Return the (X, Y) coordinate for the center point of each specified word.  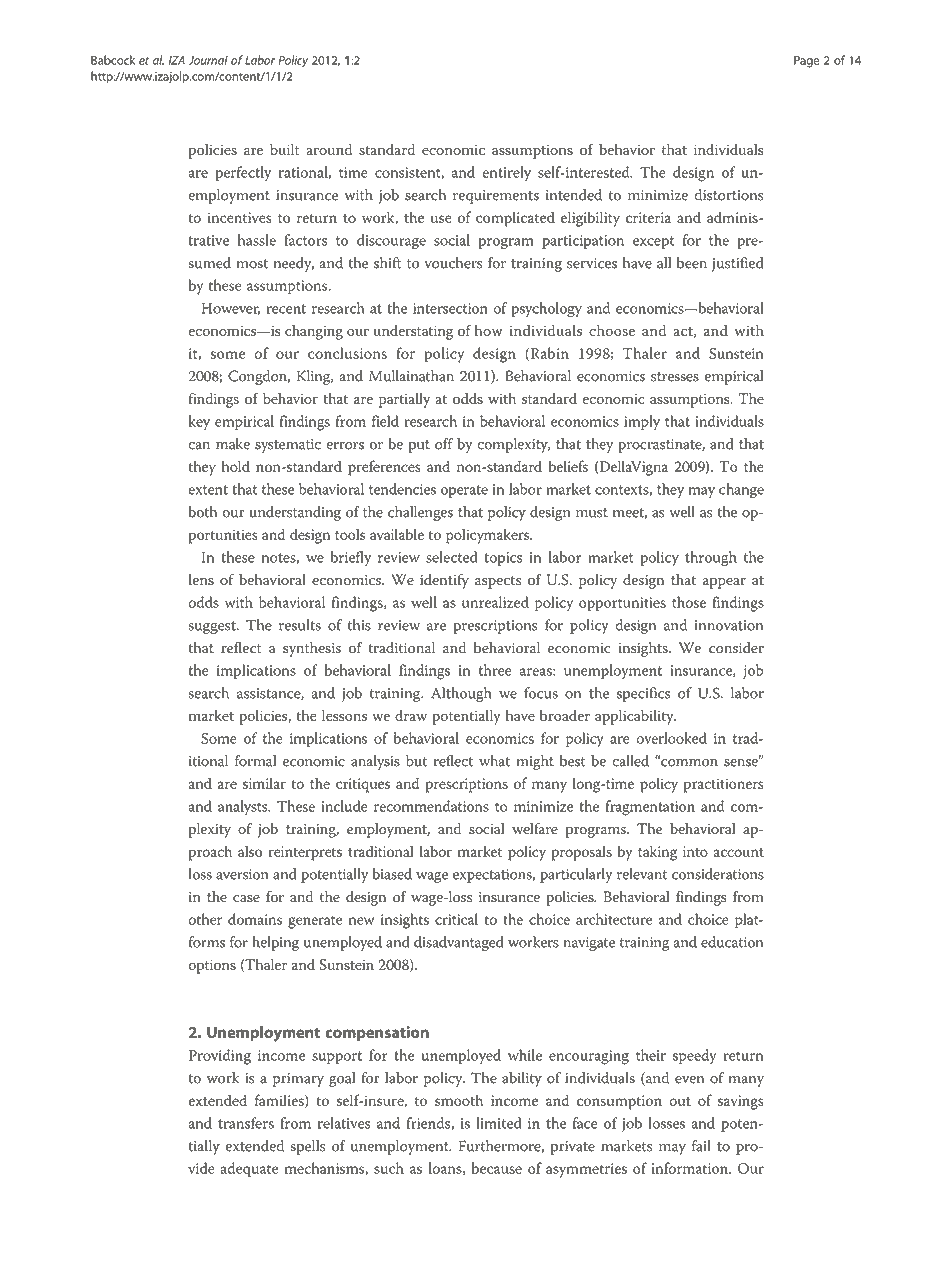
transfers (246, 1123)
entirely (506, 174)
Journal (208, 60)
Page (807, 62)
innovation (729, 625)
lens (201, 580)
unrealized (495, 602)
